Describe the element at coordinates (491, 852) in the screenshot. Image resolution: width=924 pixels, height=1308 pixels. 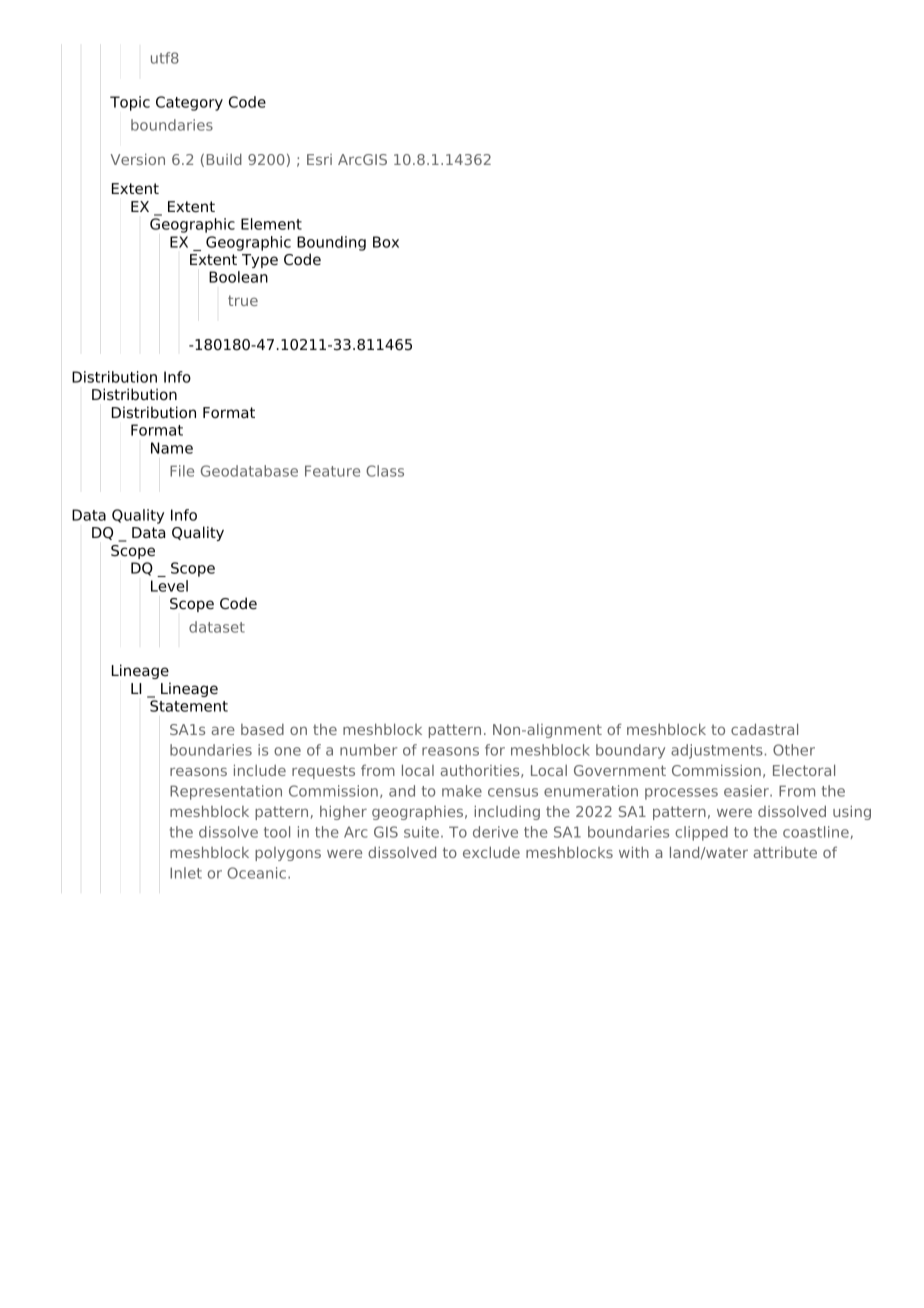
I see `exclude` at that location.
